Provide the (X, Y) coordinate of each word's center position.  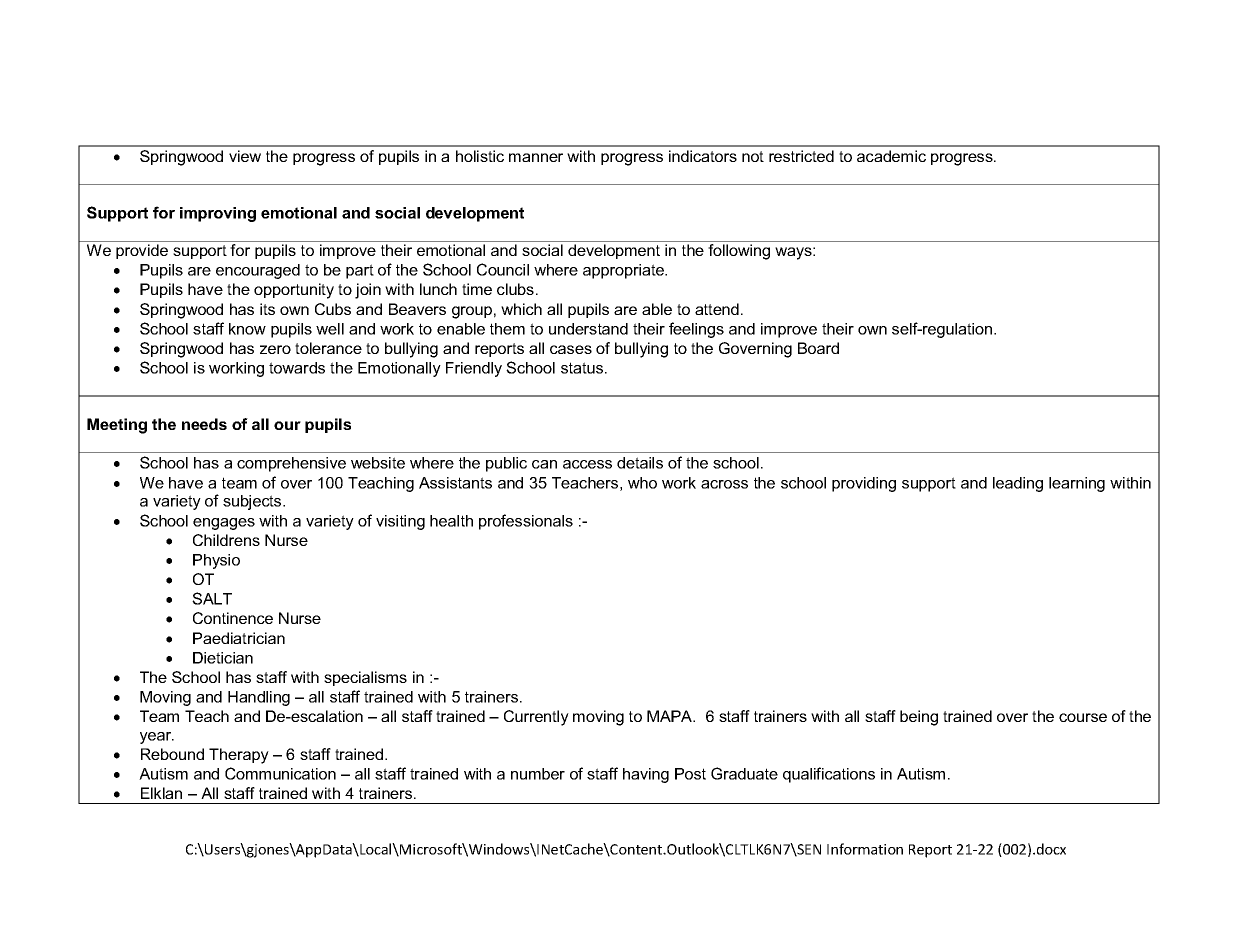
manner (536, 157)
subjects (253, 502)
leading (1018, 484)
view (245, 156)
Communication (280, 773)
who (642, 483)
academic (891, 156)
